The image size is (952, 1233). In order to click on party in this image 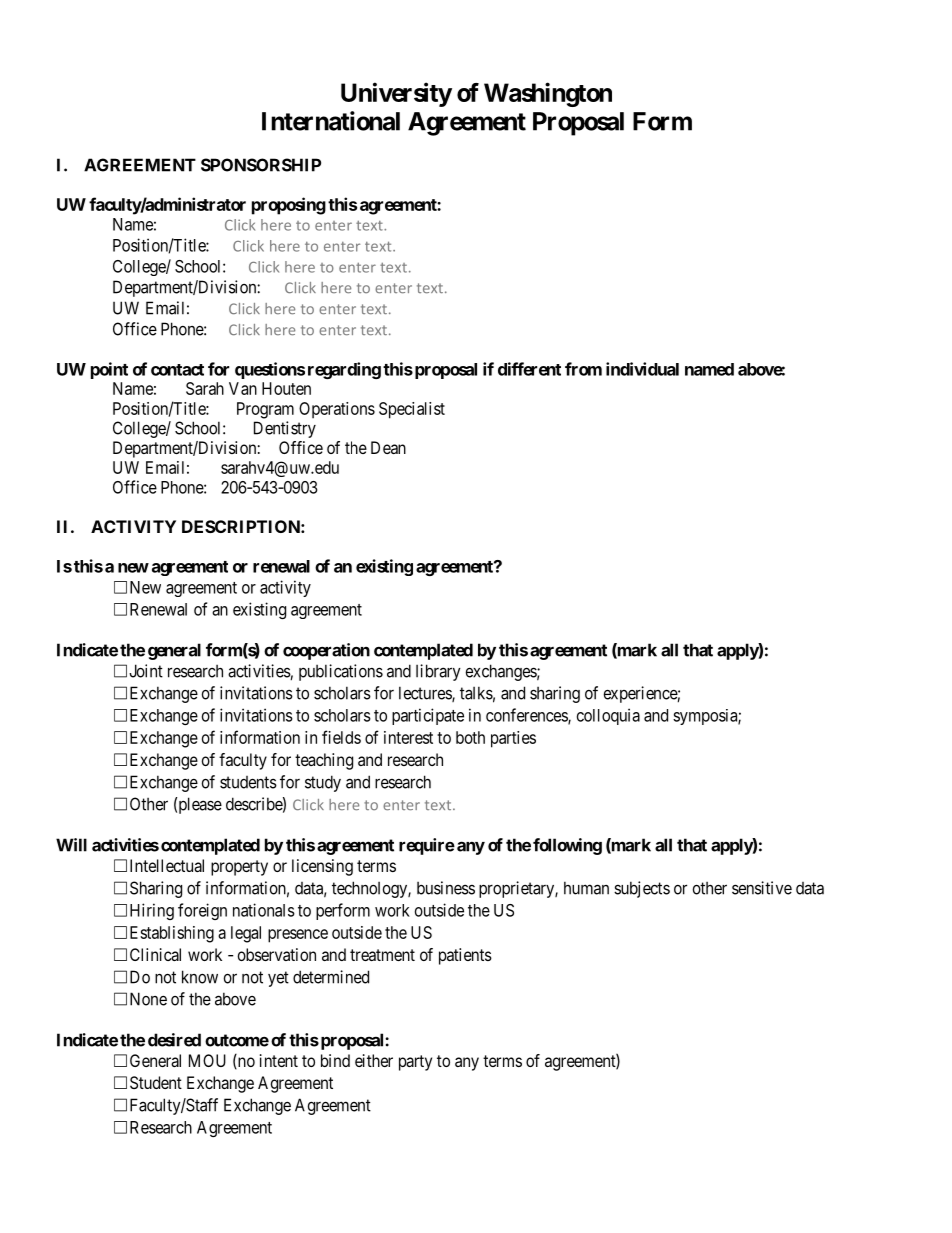, I will do `click(415, 1063)`.
